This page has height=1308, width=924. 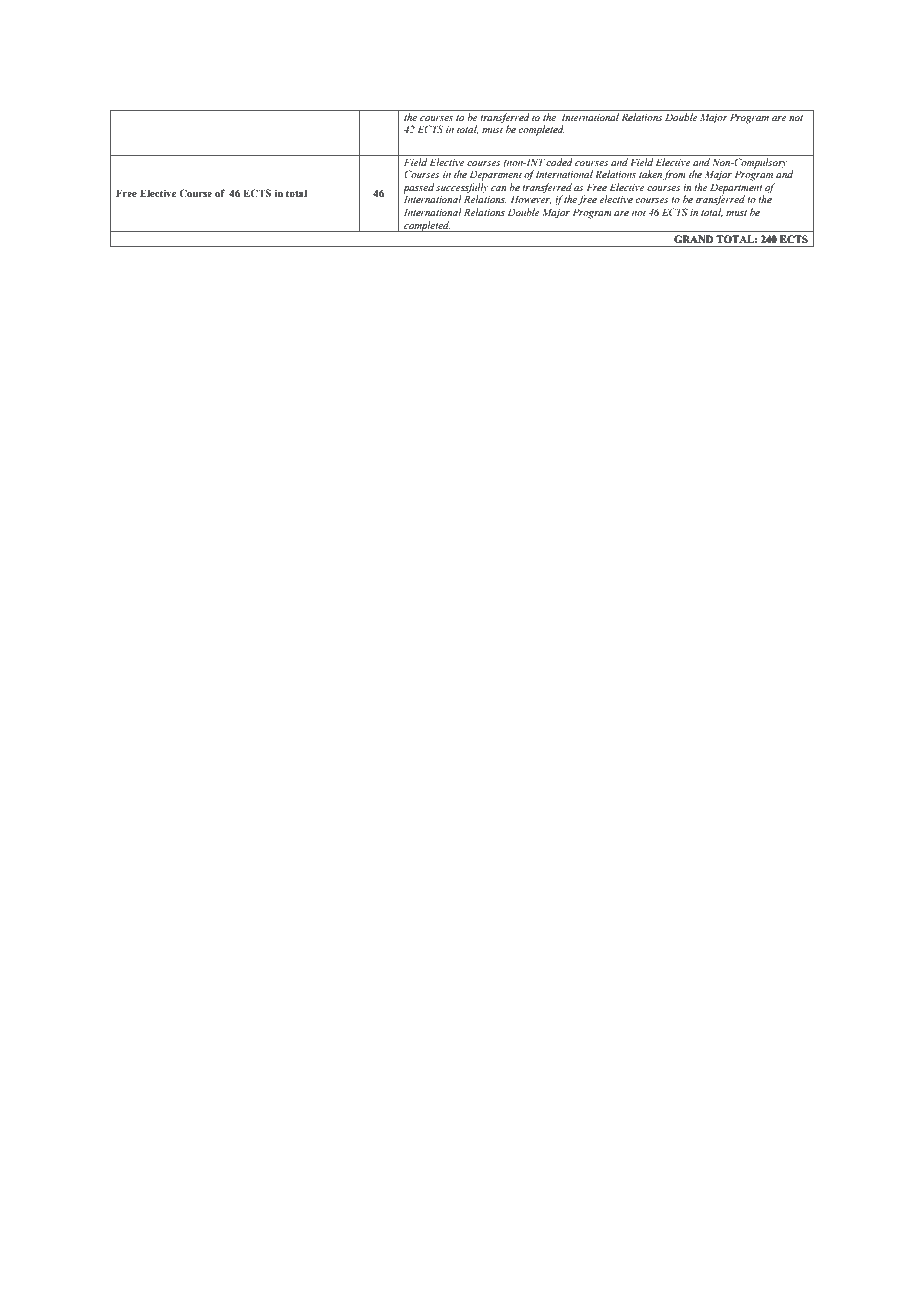 I want to click on can, so click(x=498, y=188).
